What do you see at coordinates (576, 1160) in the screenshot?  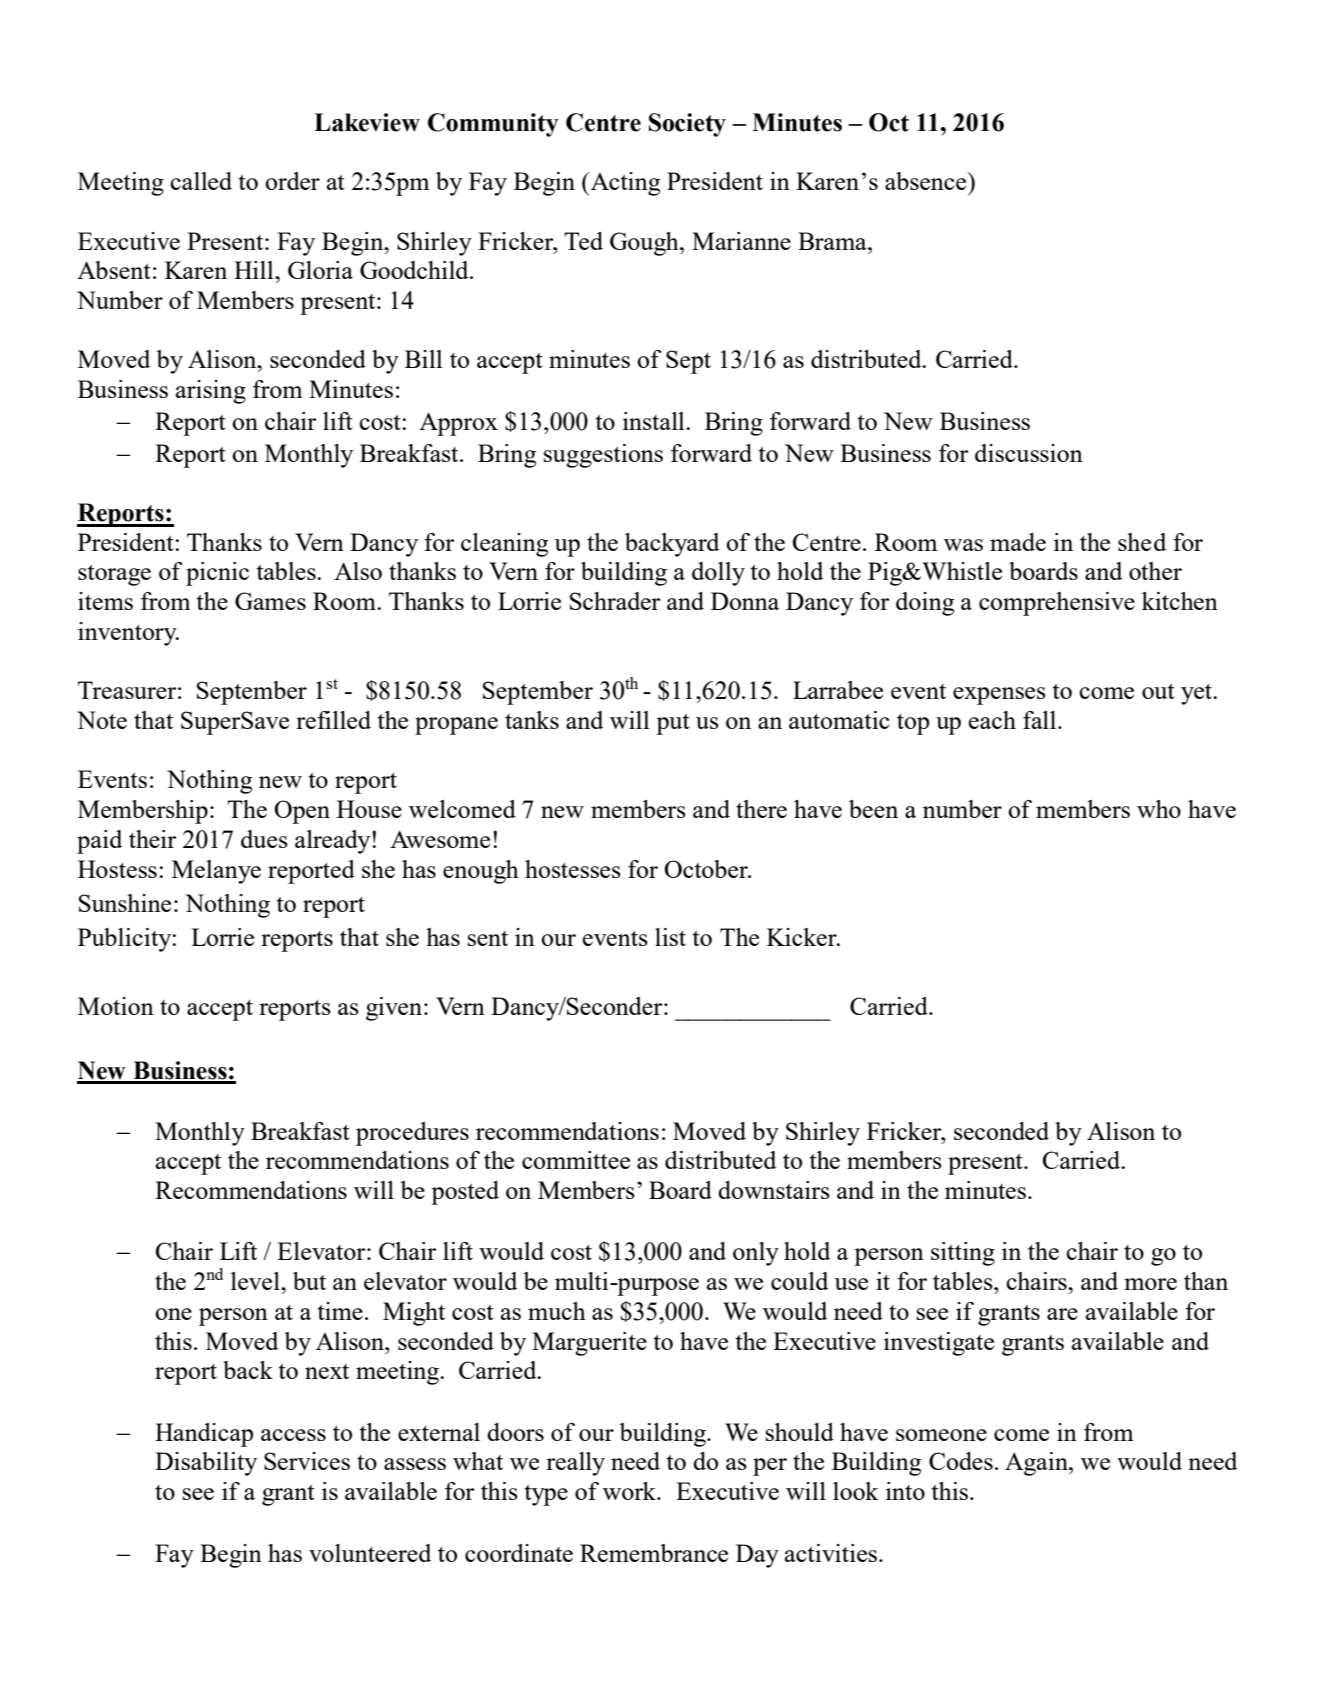 I see `committee` at bounding box center [576, 1160].
